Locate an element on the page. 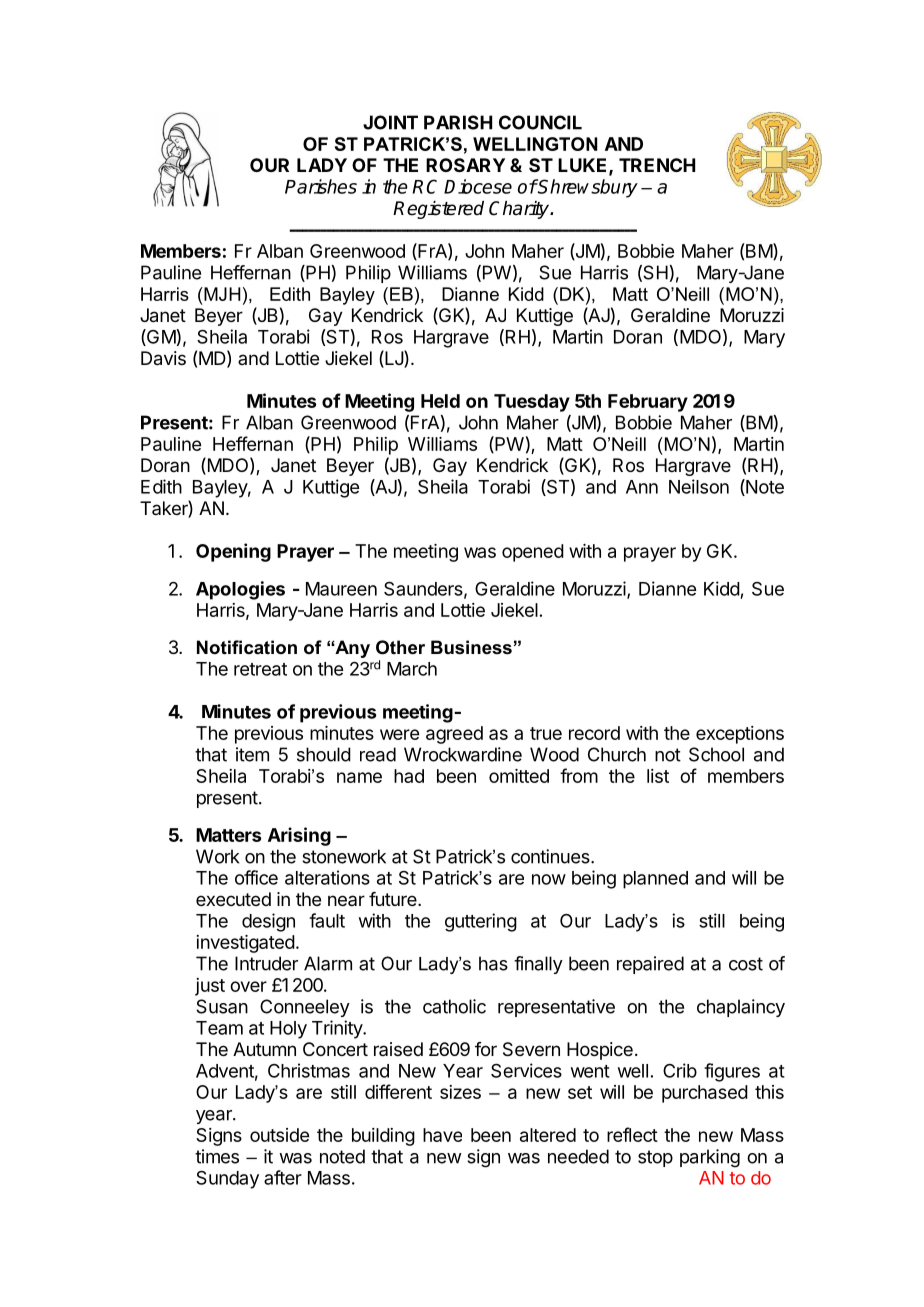 This image has height=1307, width=924. exceptions is located at coordinates (740, 735).
